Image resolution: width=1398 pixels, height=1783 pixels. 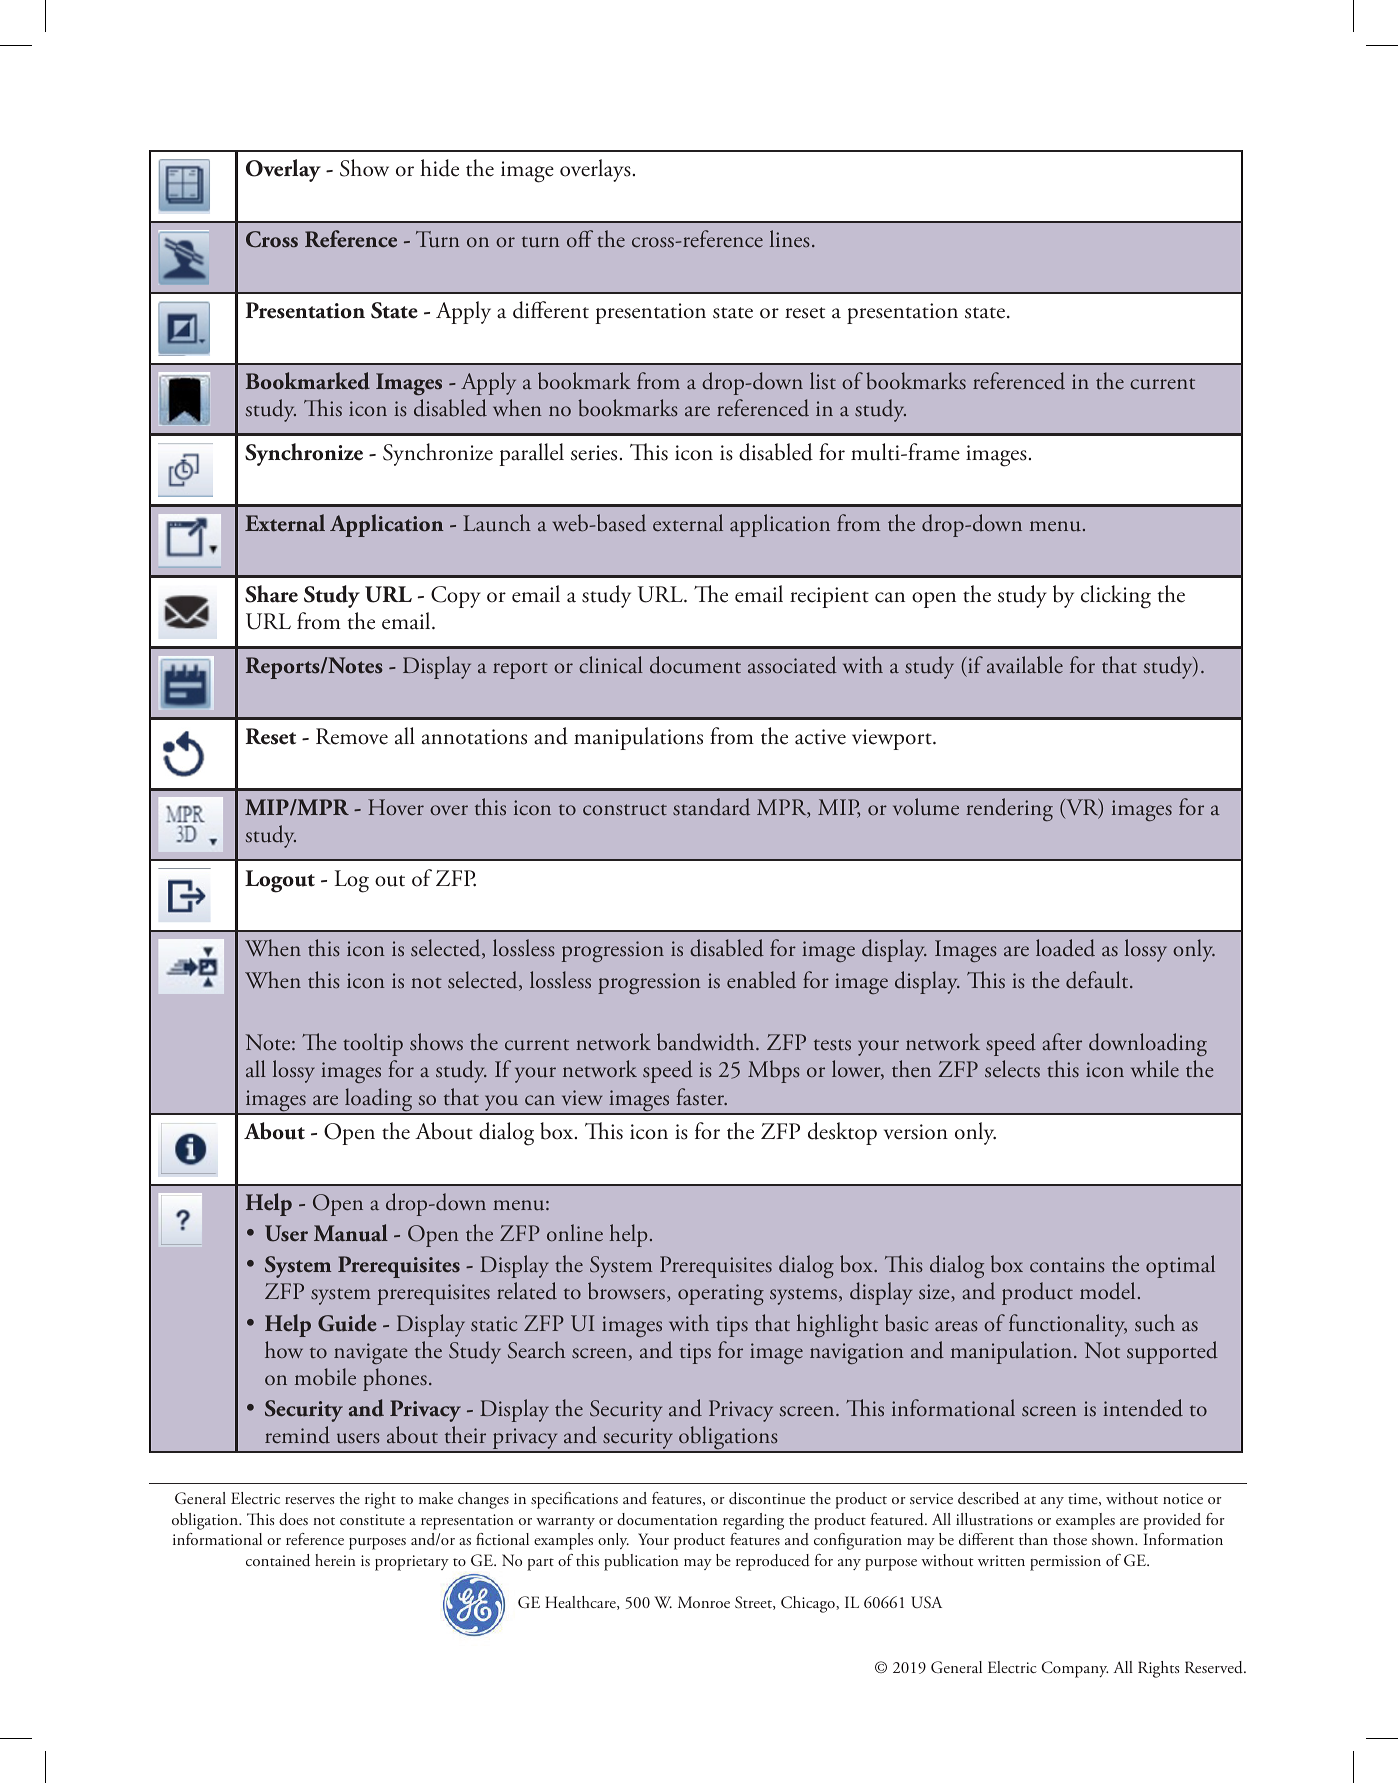 I want to click on standard, so click(x=711, y=807).
